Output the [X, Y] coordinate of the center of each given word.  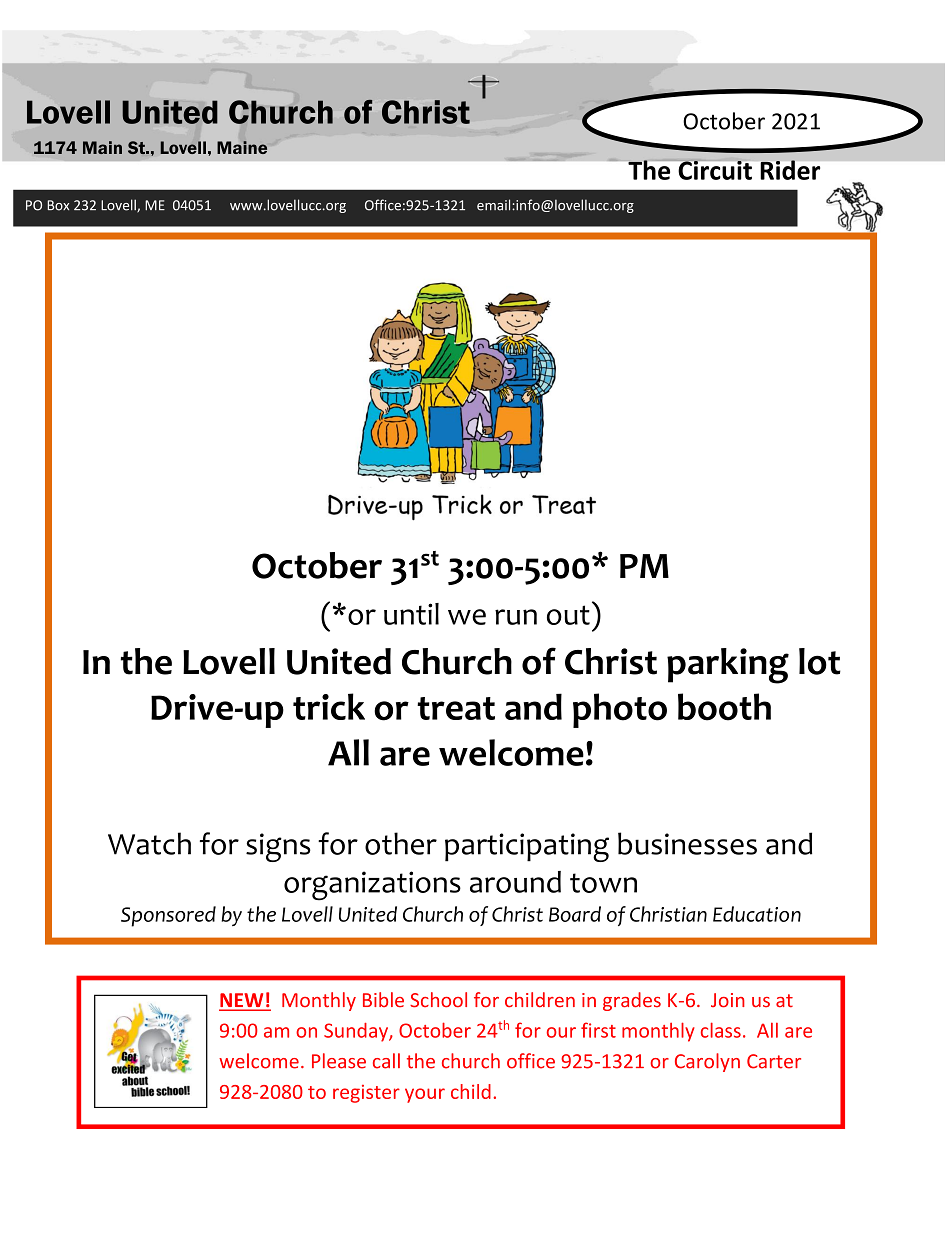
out [568, 615]
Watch [149, 843]
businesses [687, 843]
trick [329, 706]
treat [456, 708]
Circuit [714, 169]
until [411, 614]
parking [728, 666]
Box [58, 205]
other [401, 843]
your [425, 1095]
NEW [242, 1001]
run [516, 617]
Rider [790, 170]
